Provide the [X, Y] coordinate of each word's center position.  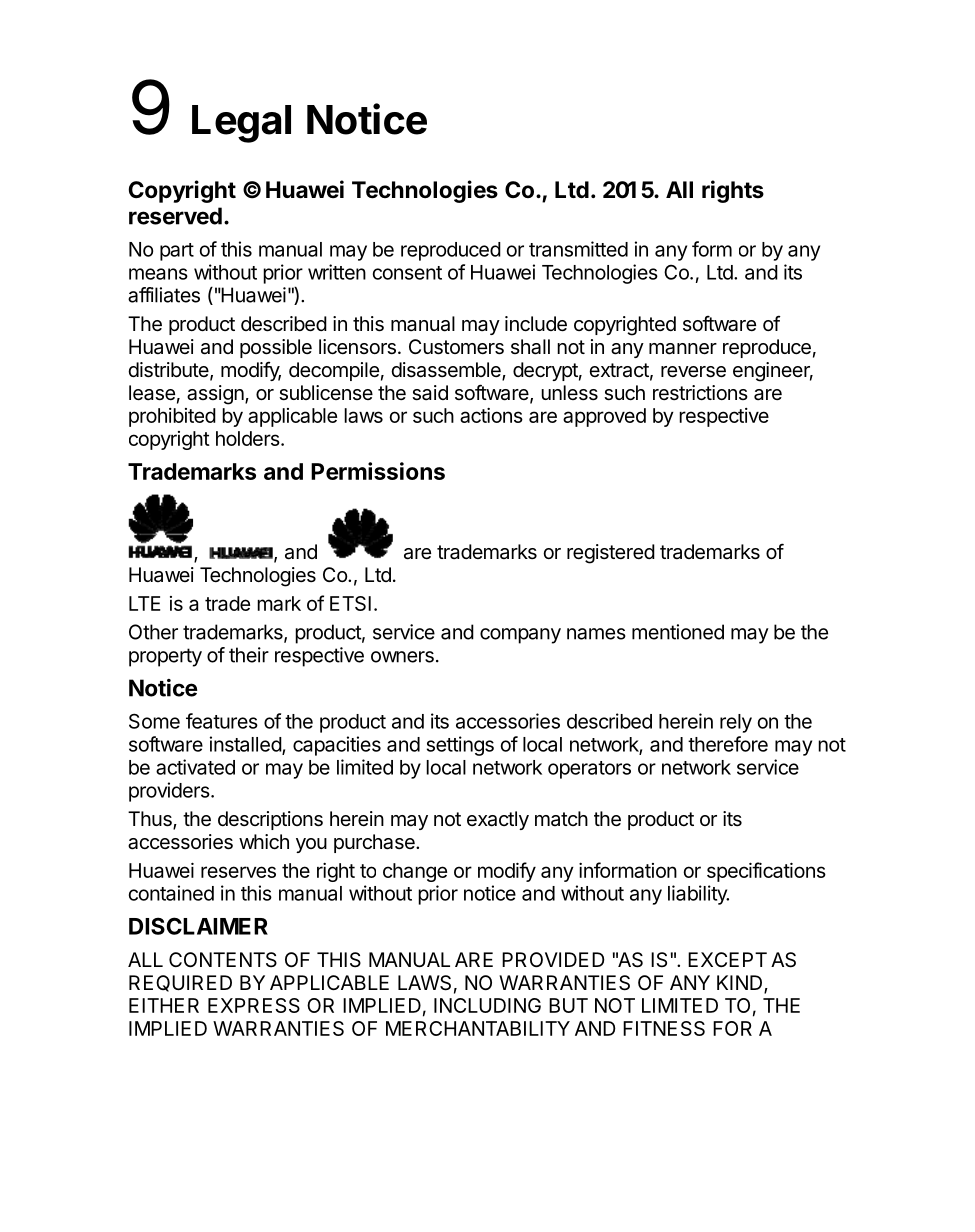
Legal [241, 124]
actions [491, 415]
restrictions [700, 393]
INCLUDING [487, 1005]
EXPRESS [254, 1005]
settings [460, 746]
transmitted [578, 249]
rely [736, 723]
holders [248, 438]
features [222, 721]
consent [407, 273]
